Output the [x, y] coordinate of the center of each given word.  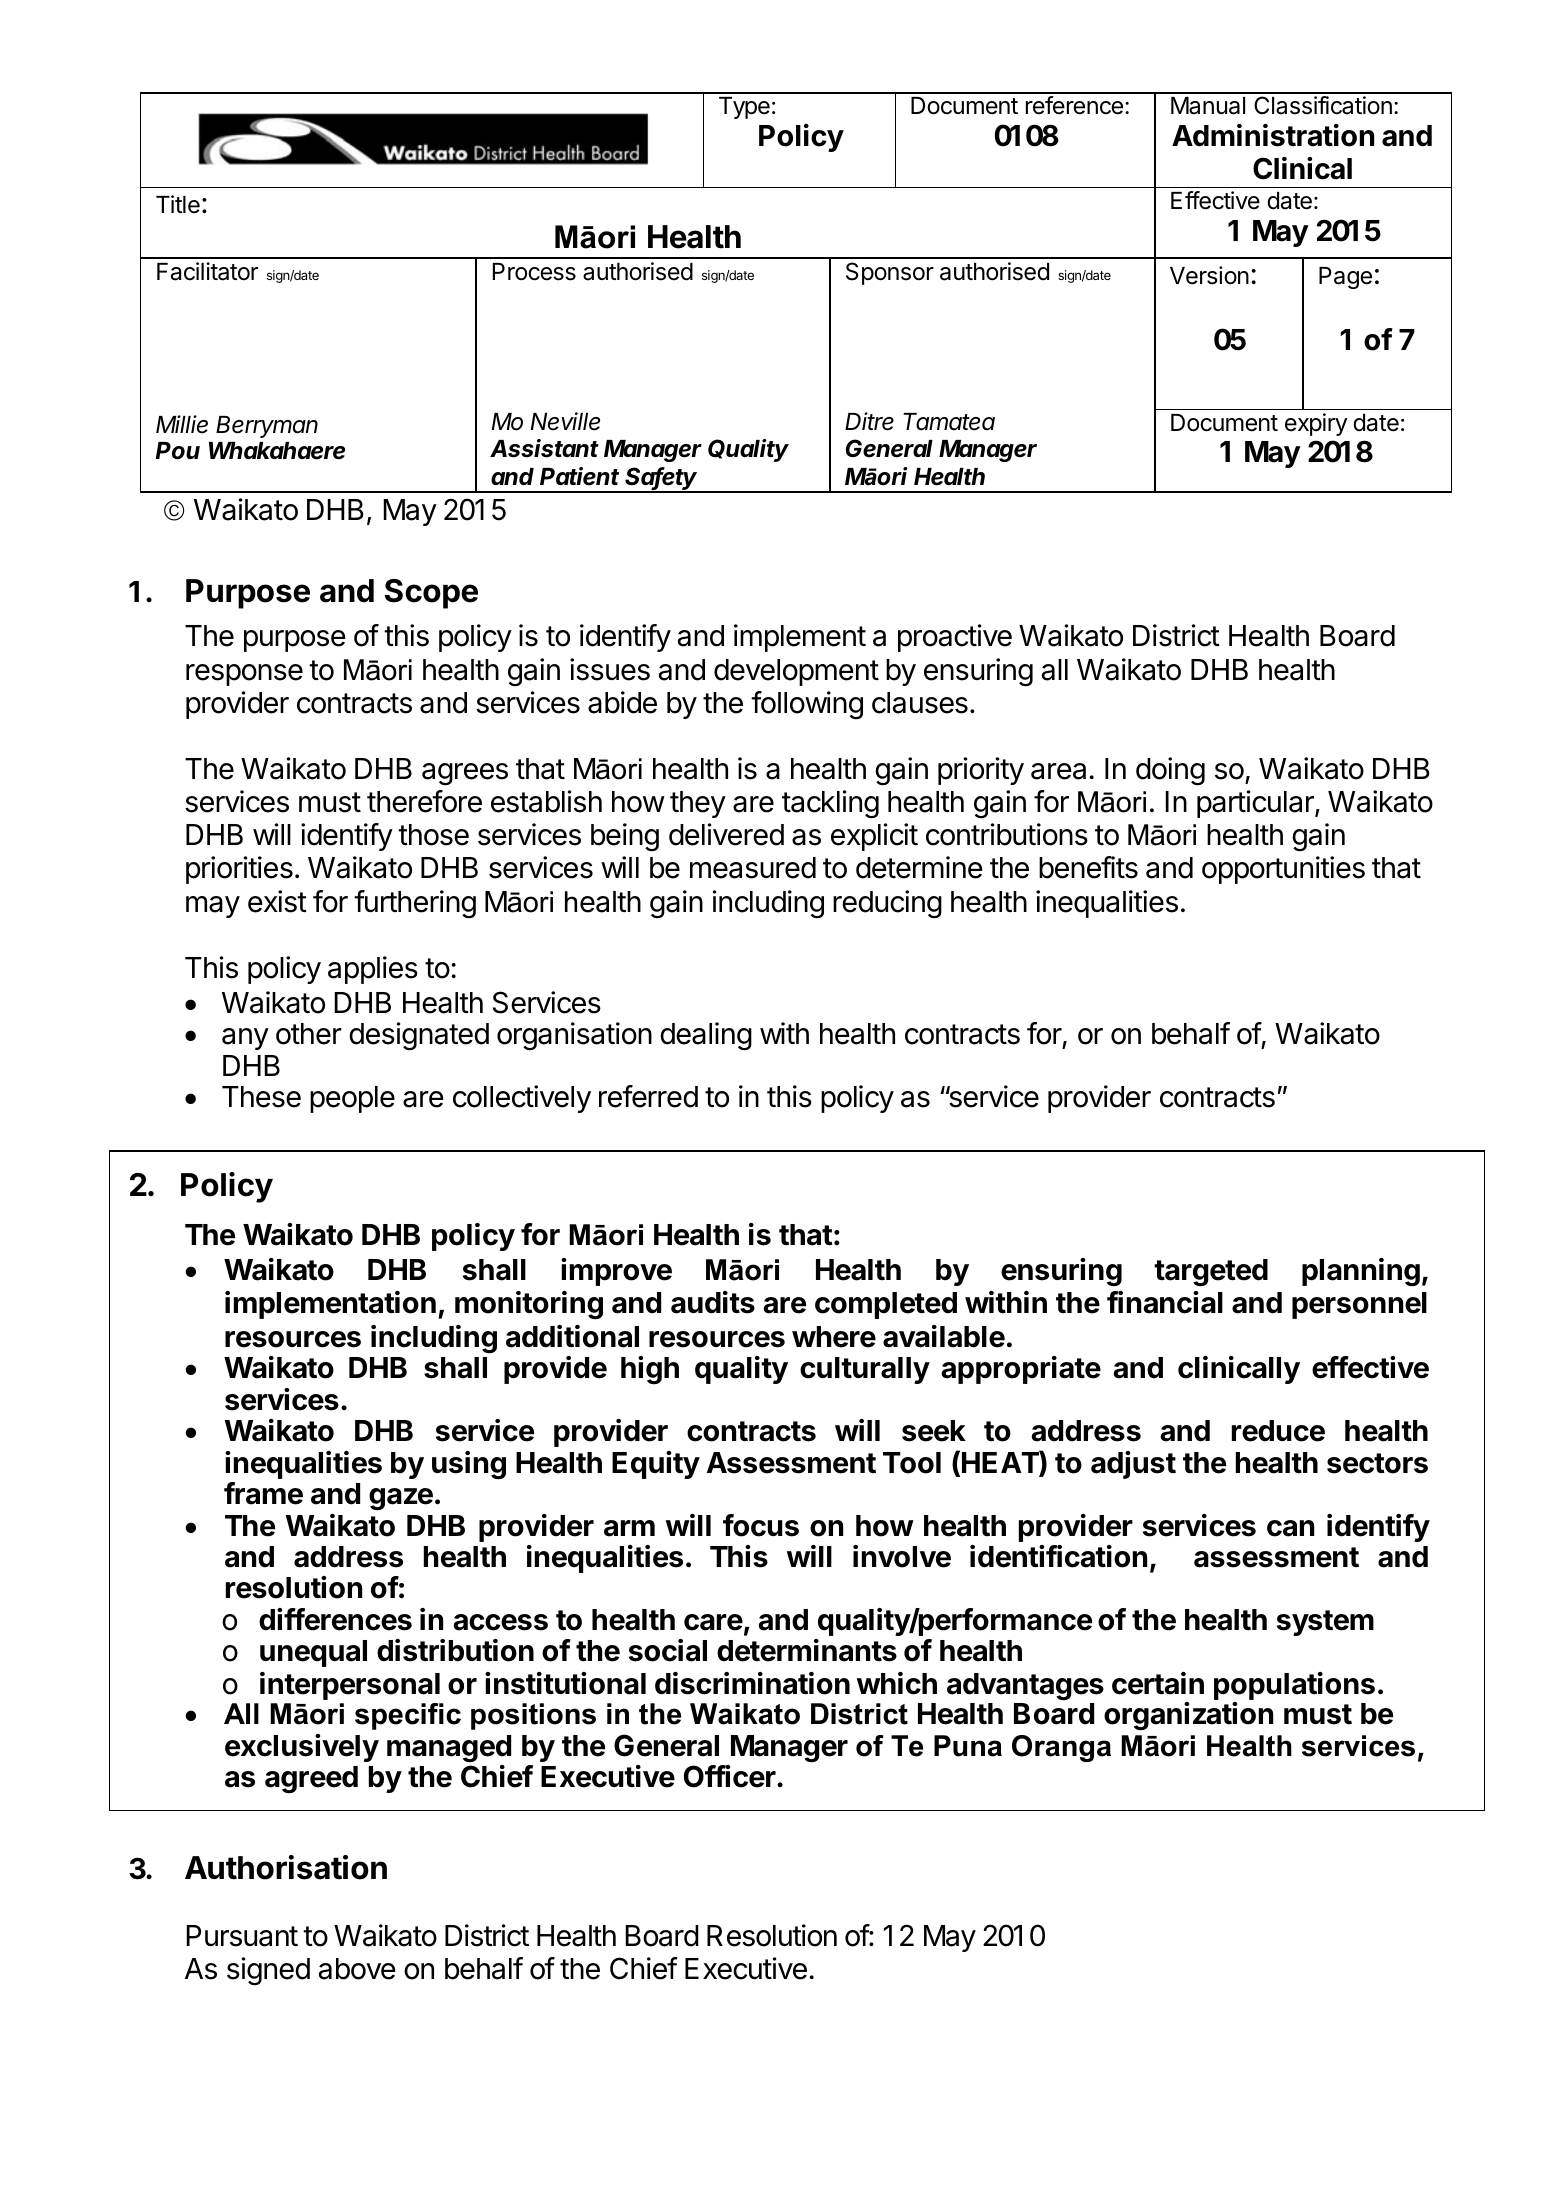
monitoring [529, 1305]
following [807, 705]
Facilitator [207, 271]
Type [744, 108]
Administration [1273, 135]
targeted [1211, 1273]
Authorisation [286, 1867]
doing [1170, 771]
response [244, 675]
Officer [731, 1776]
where [834, 1337]
